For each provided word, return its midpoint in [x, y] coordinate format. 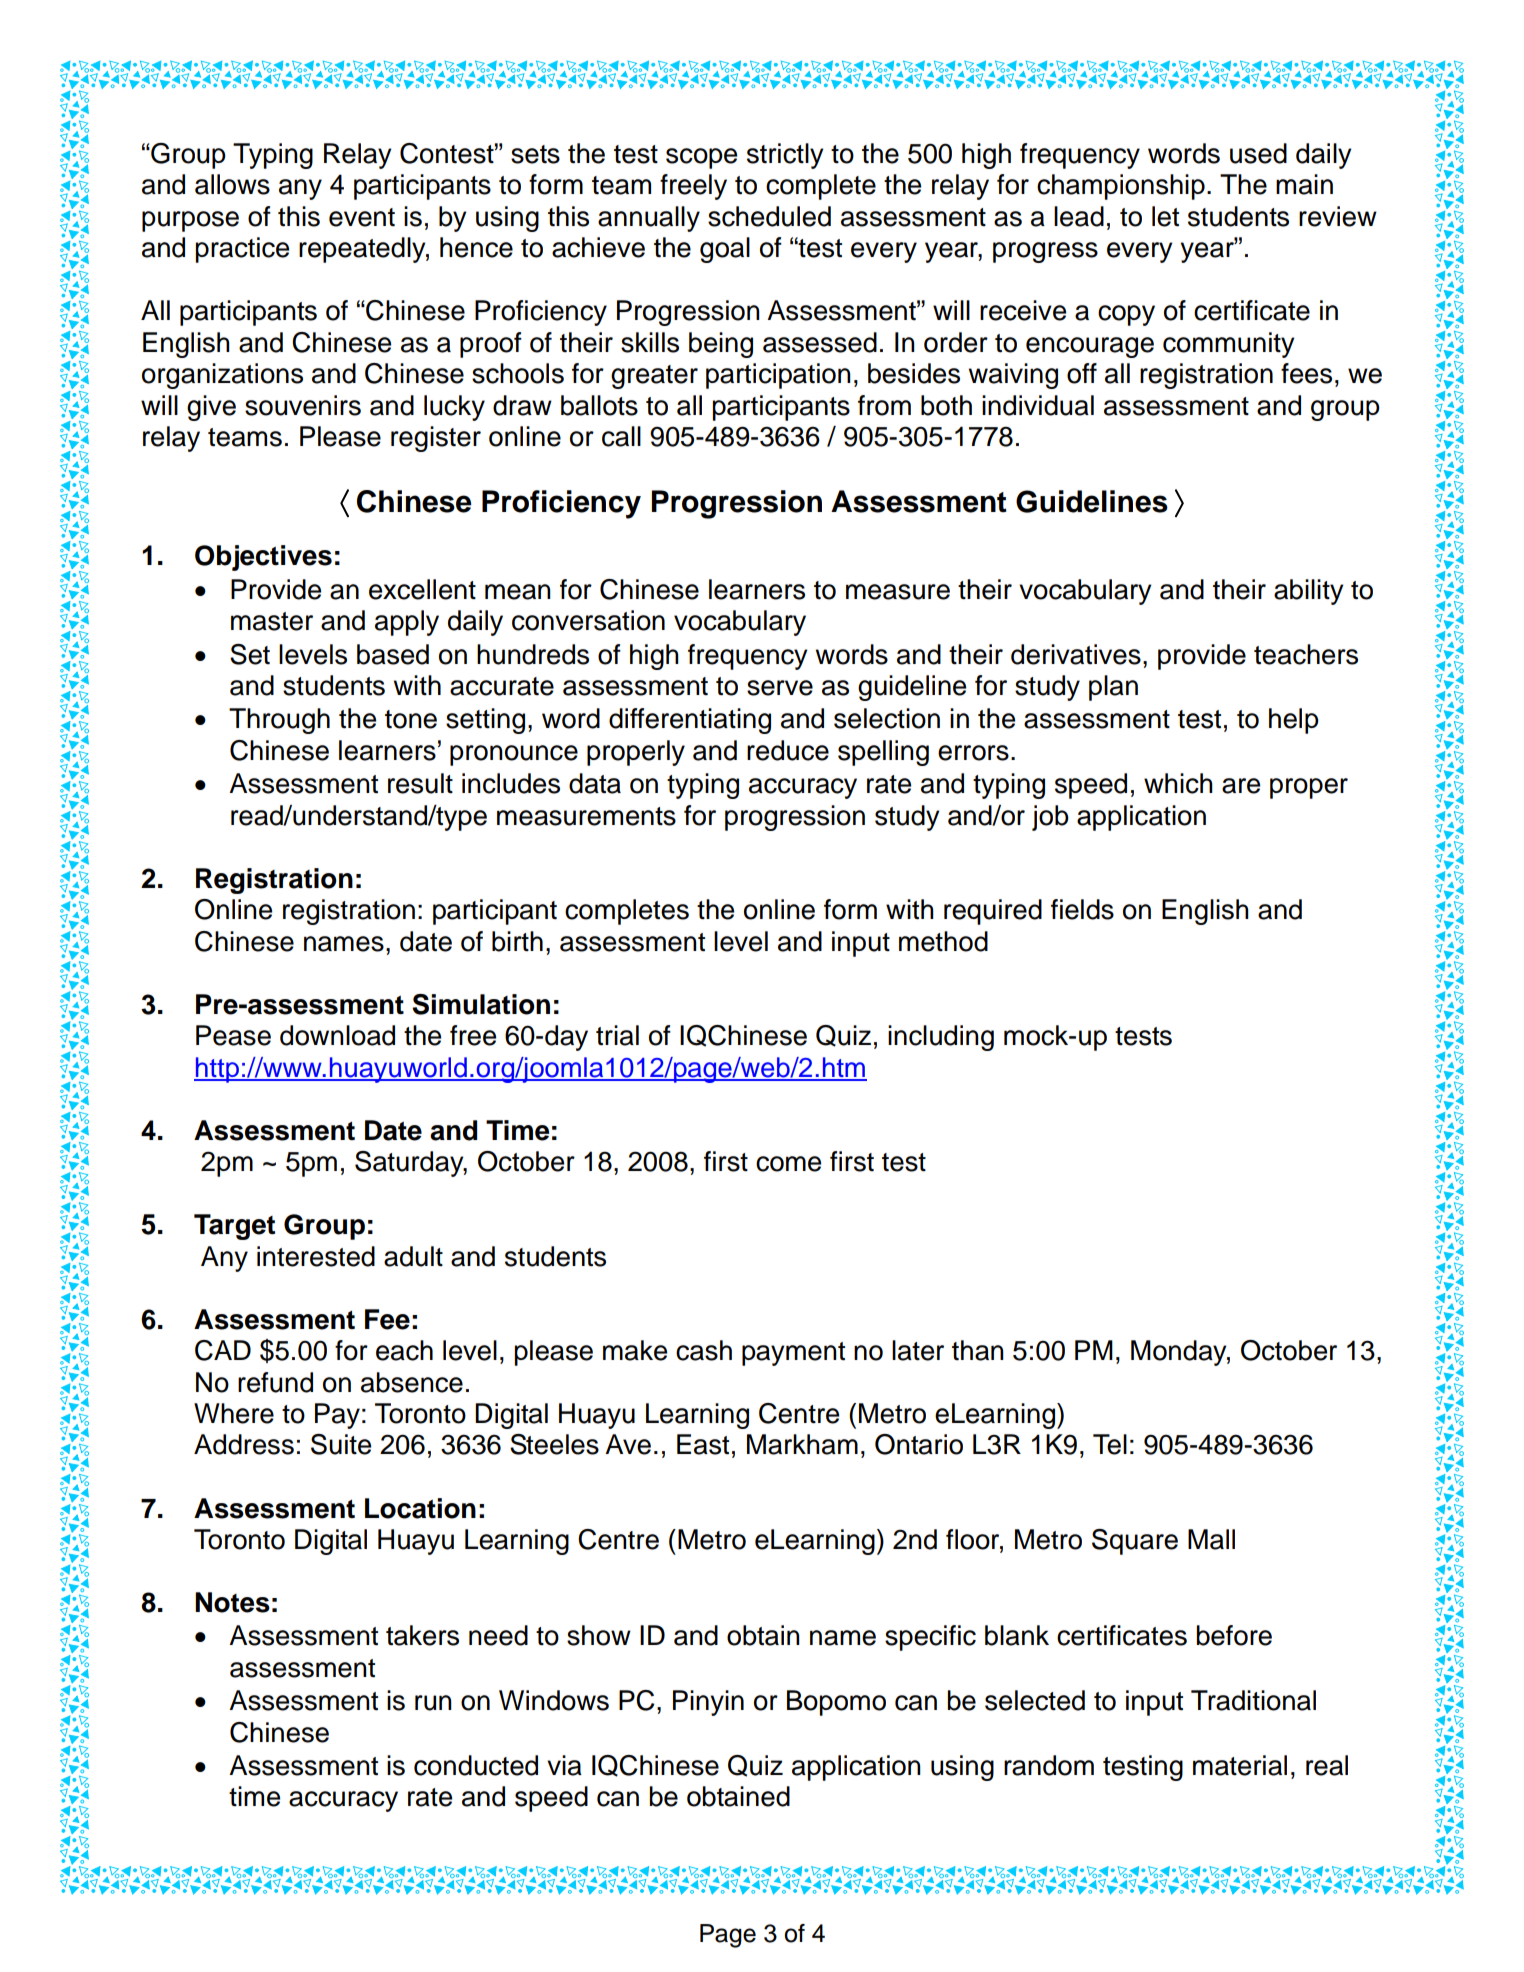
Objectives [263, 558]
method [943, 941]
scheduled [769, 216]
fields [1082, 909]
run [433, 1703]
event [362, 217]
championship [1121, 187]
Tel [1110, 1444]
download [337, 1035]
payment [793, 1354]
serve [780, 688]
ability [1309, 592]
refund [275, 1382]
